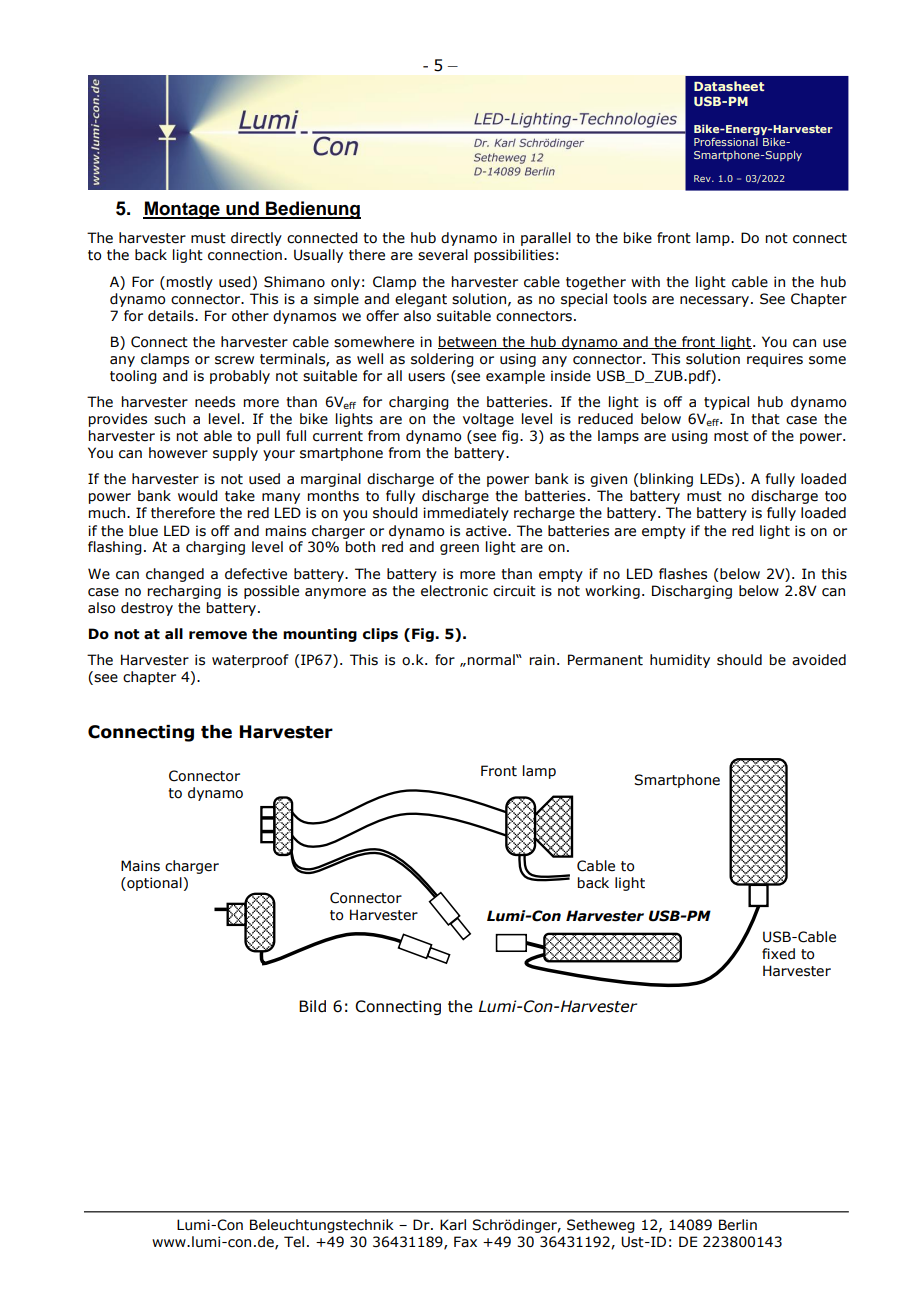 The height and width of the screenshot is (1308, 924). Describe the element at coordinates (312, 1006) in the screenshot. I see `Bild` at that location.
